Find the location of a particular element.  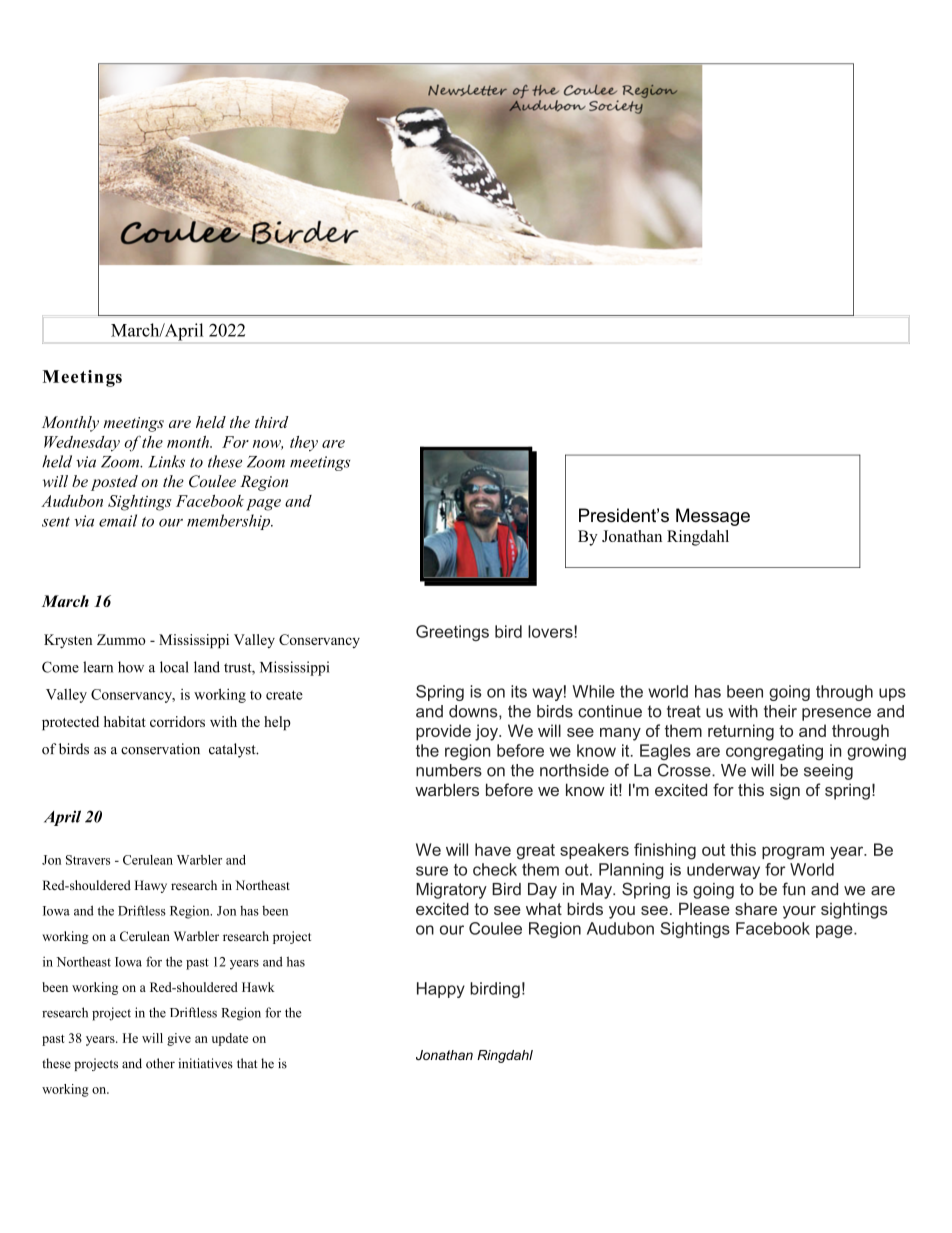

they is located at coordinates (304, 444).
